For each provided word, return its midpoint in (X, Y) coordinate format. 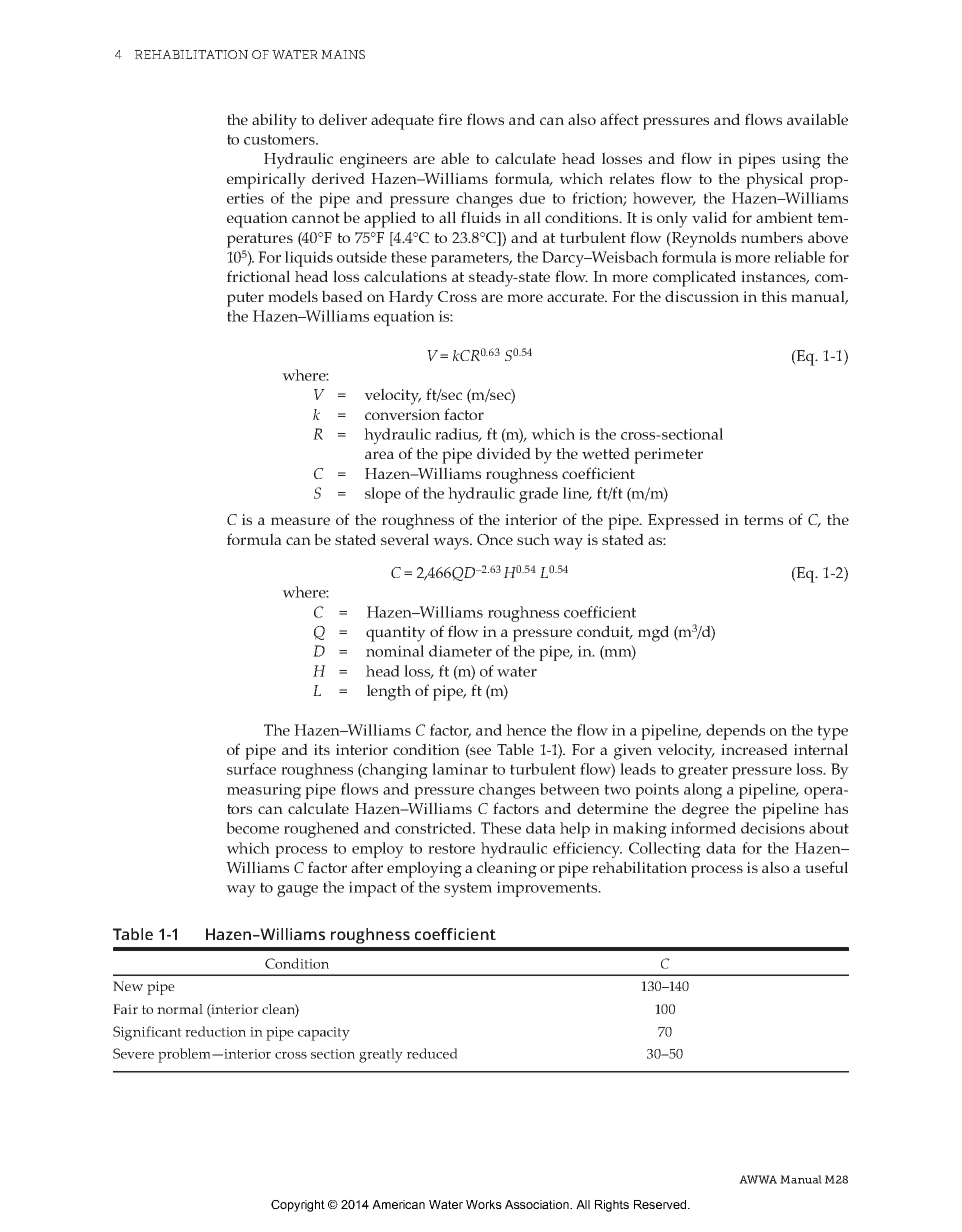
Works (484, 1204)
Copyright (298, 1206)
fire (450, 119)
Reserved (661, 1204)
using (801, 161)
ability (274, 121)
